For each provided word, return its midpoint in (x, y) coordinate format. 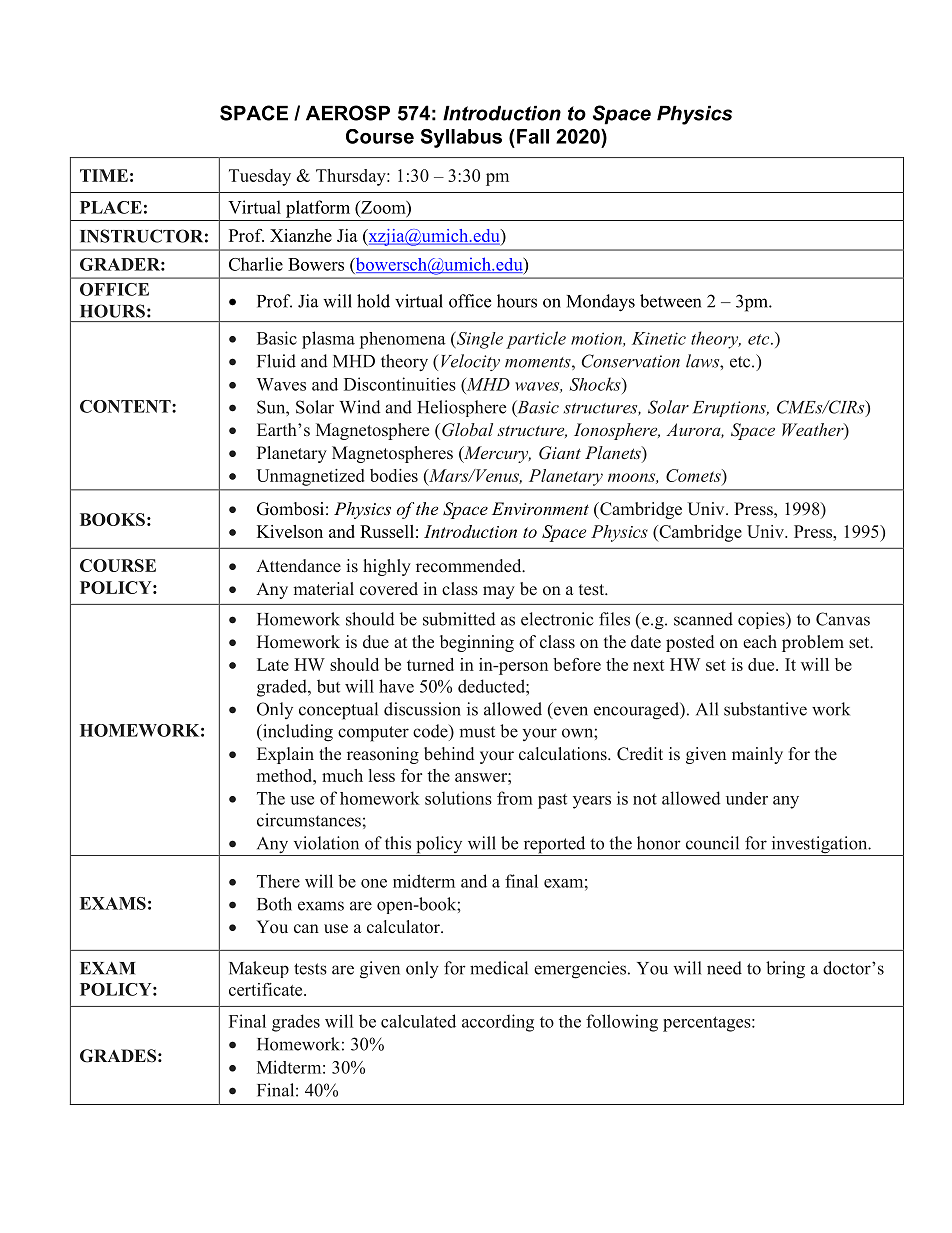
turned (430, 664)
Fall (533, 136)
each (760, 642)
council (712, 843)
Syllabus (461, 138)
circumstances (309, 820)
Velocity (470, 362)
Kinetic (659, 338)
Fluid (276, 361)
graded (283, 688)
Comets (694, 475)
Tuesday (260, 177)
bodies (394, 475)
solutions (458, 798)
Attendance (298, 566)
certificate (267, 989)
